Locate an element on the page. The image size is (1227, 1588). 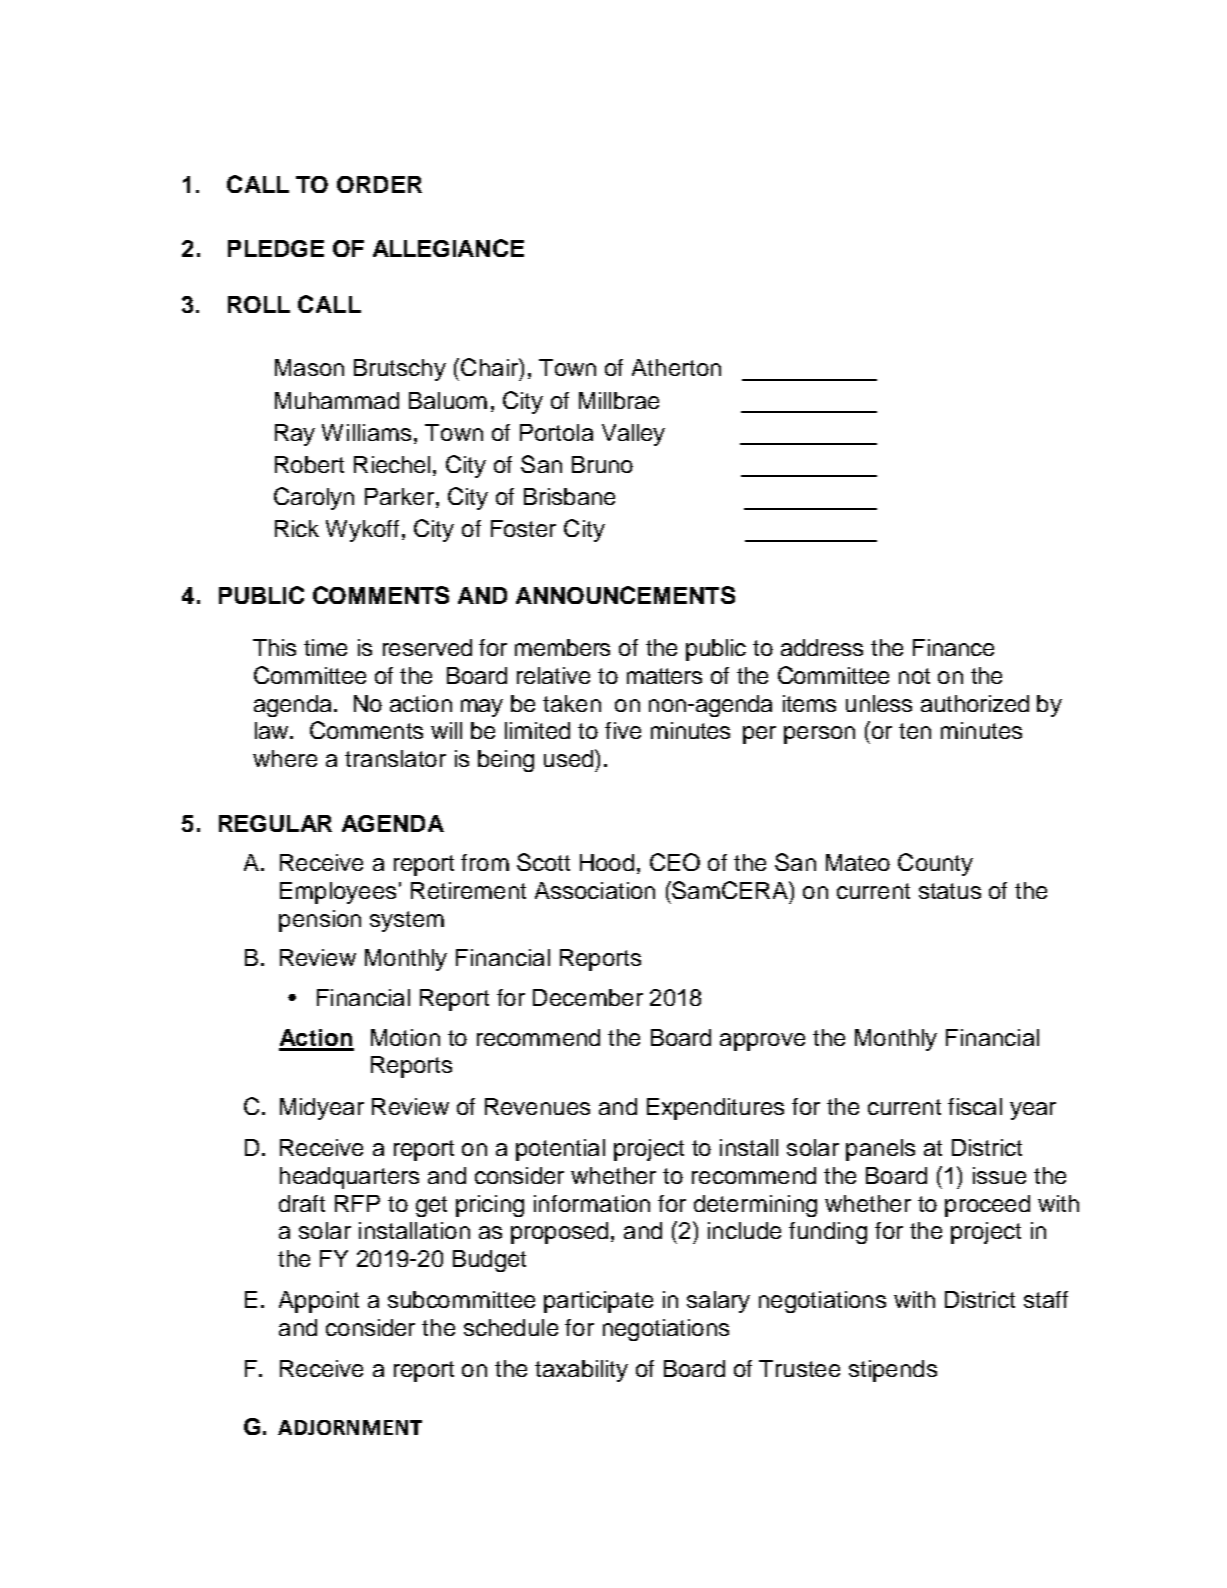
Atherton is located at coordinates (676, 367).
